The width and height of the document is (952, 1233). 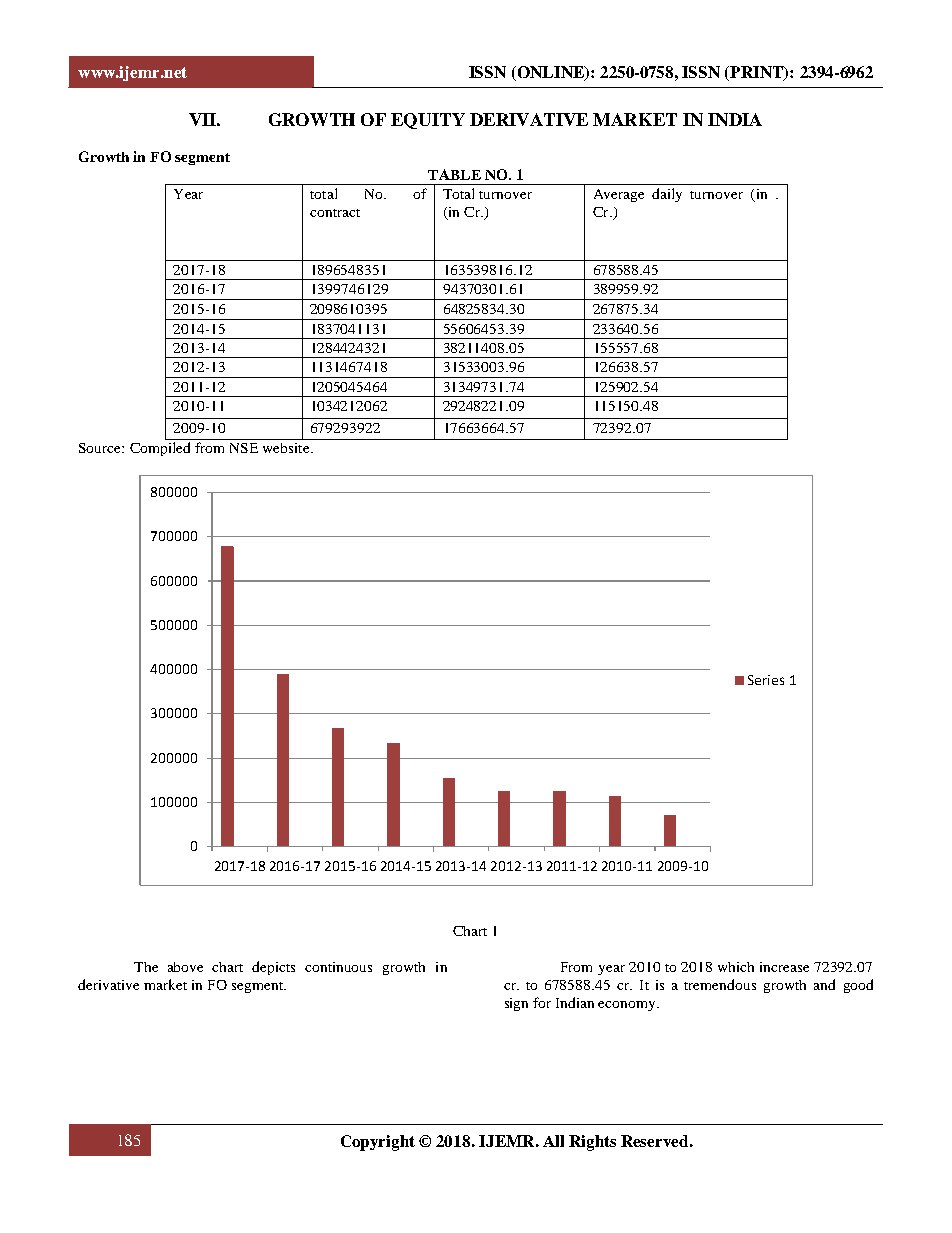 What do you see at coordinates (758, 73) in the document?
I see `PRINT` at bounding box center [758, 73].
